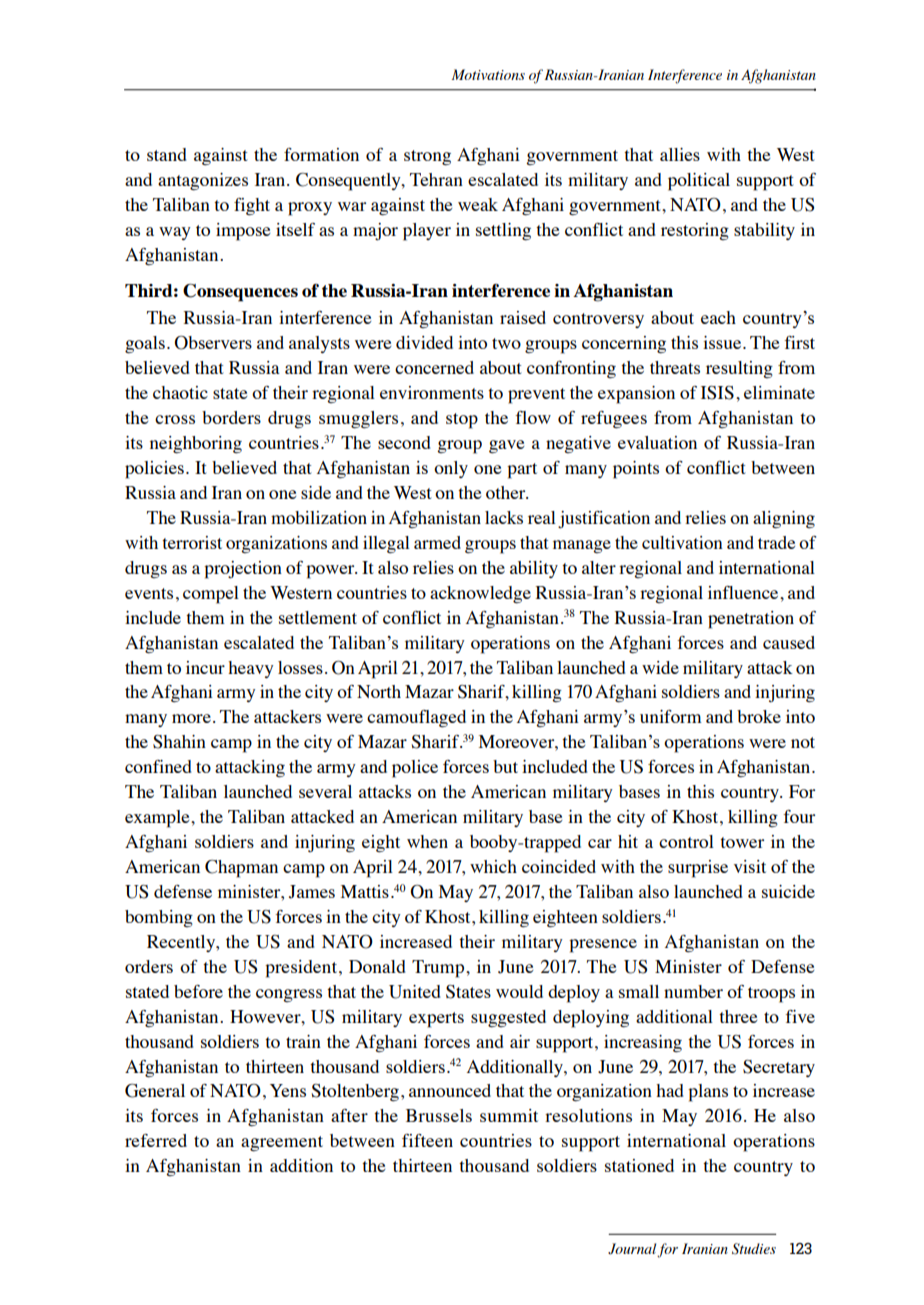 The image size is (924, 1305). What do you see at coordinates (480, 595) in the screenshot?
I see `acknowledge` at bounding box center [480, 595].
